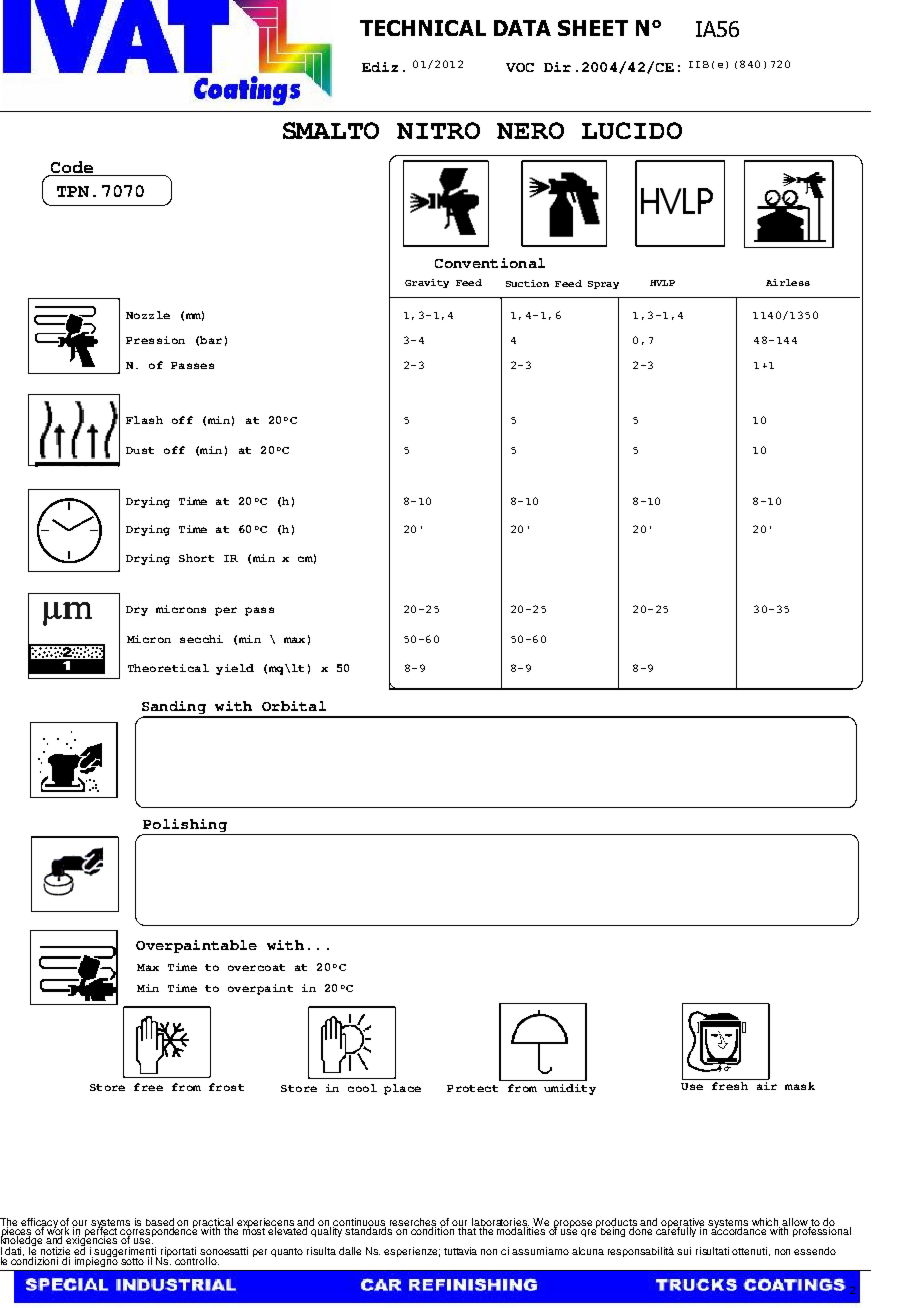 The width and height of the image is (924, 1308). Describe the element at coordinates (160, 1223) in the image. I see `based` at that location.
